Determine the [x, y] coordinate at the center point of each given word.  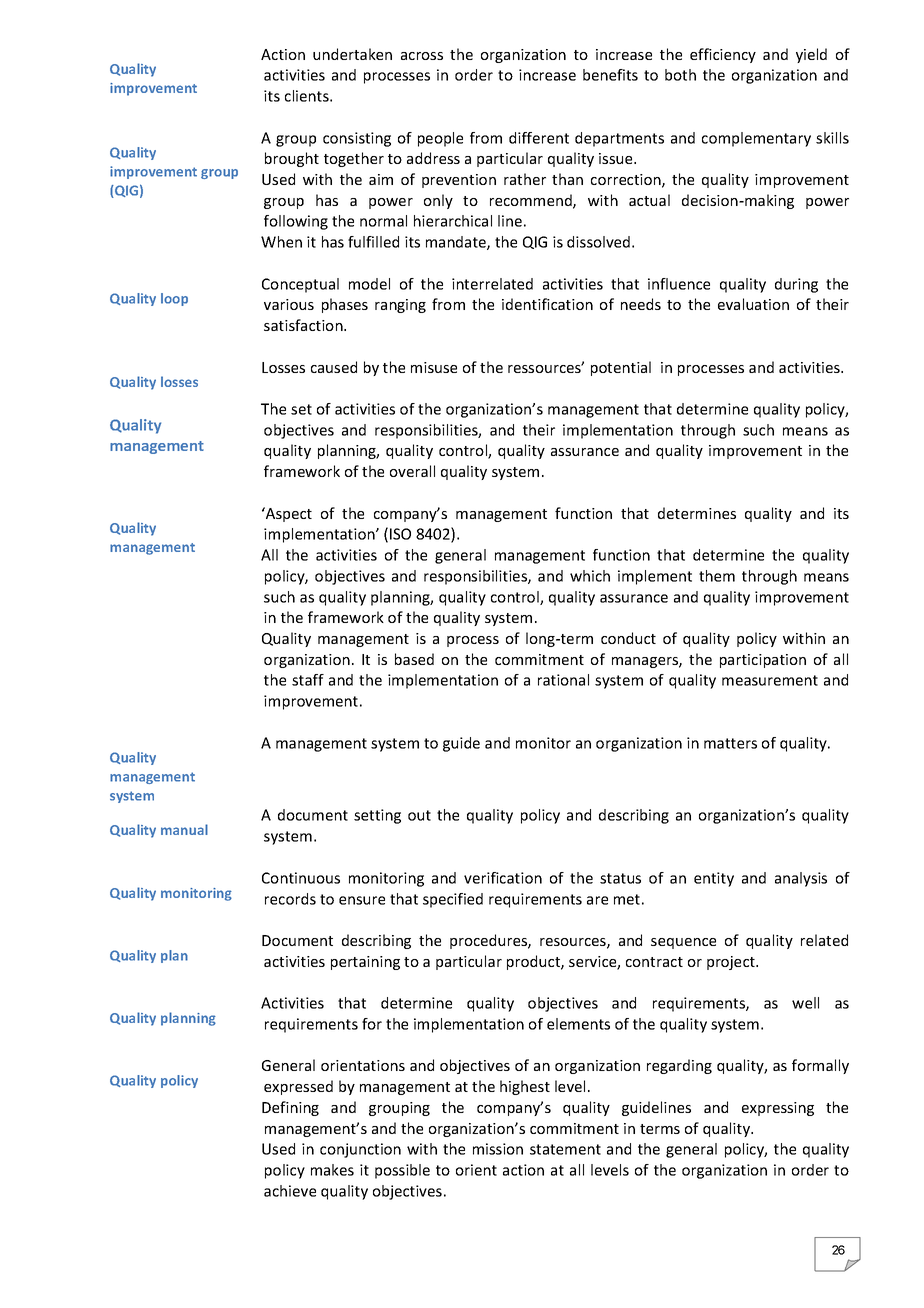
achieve [290, 1191]
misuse [434, 367]
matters [730, 743]
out [419, 815]
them [717, 576]
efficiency [723, 55]
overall [412, 471]
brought [292, 159]
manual [184, 829]
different [539, 138]
